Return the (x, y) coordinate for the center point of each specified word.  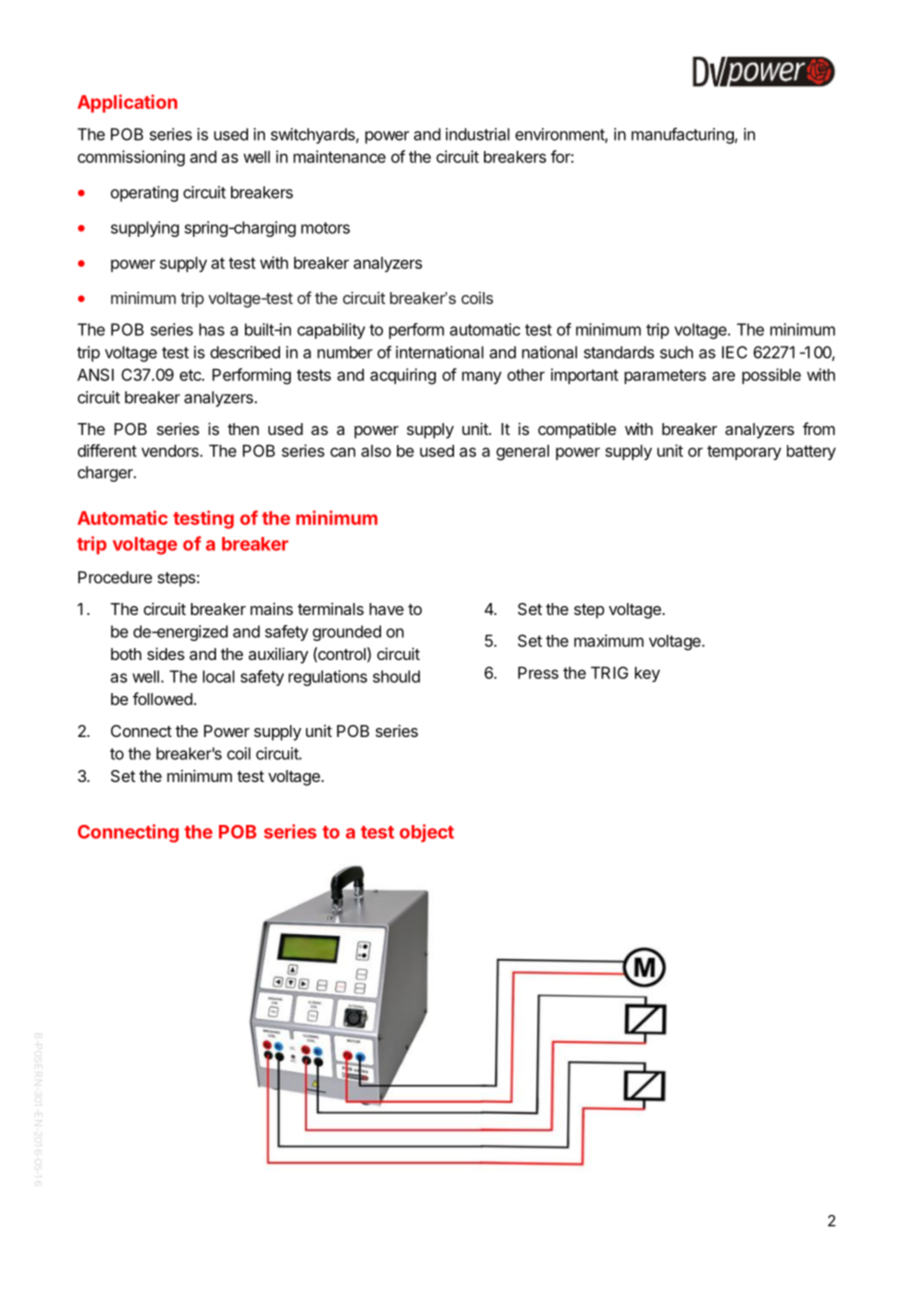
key (647, 674)
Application (127, 103)
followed (163, 698)
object (427, 833)
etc (191, 375)
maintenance (339, 156)
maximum (609, 640)
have (386, 609)
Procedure (115, 577)
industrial (478, 134)
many (482, 377)
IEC (734, 352)
